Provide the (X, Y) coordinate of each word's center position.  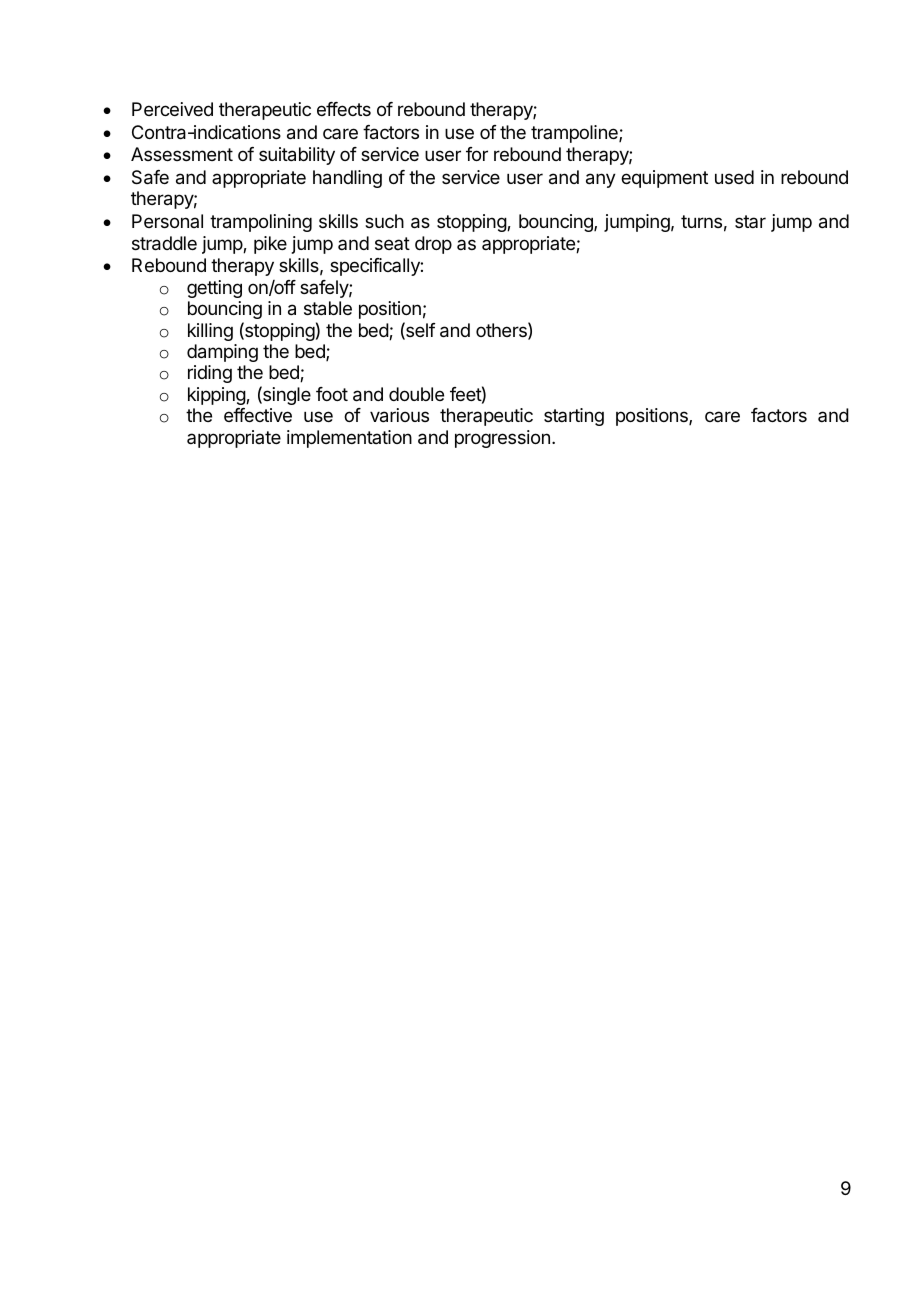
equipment (664, 179)
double (416, 394)
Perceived (172, 109)
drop (433, 245)
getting (214, 289)
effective (258, 415)
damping (222, 353)
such (384, 221)
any (601, 180)
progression (502, 439)
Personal (167, 221)
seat (392, 243)
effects (344, 109)
